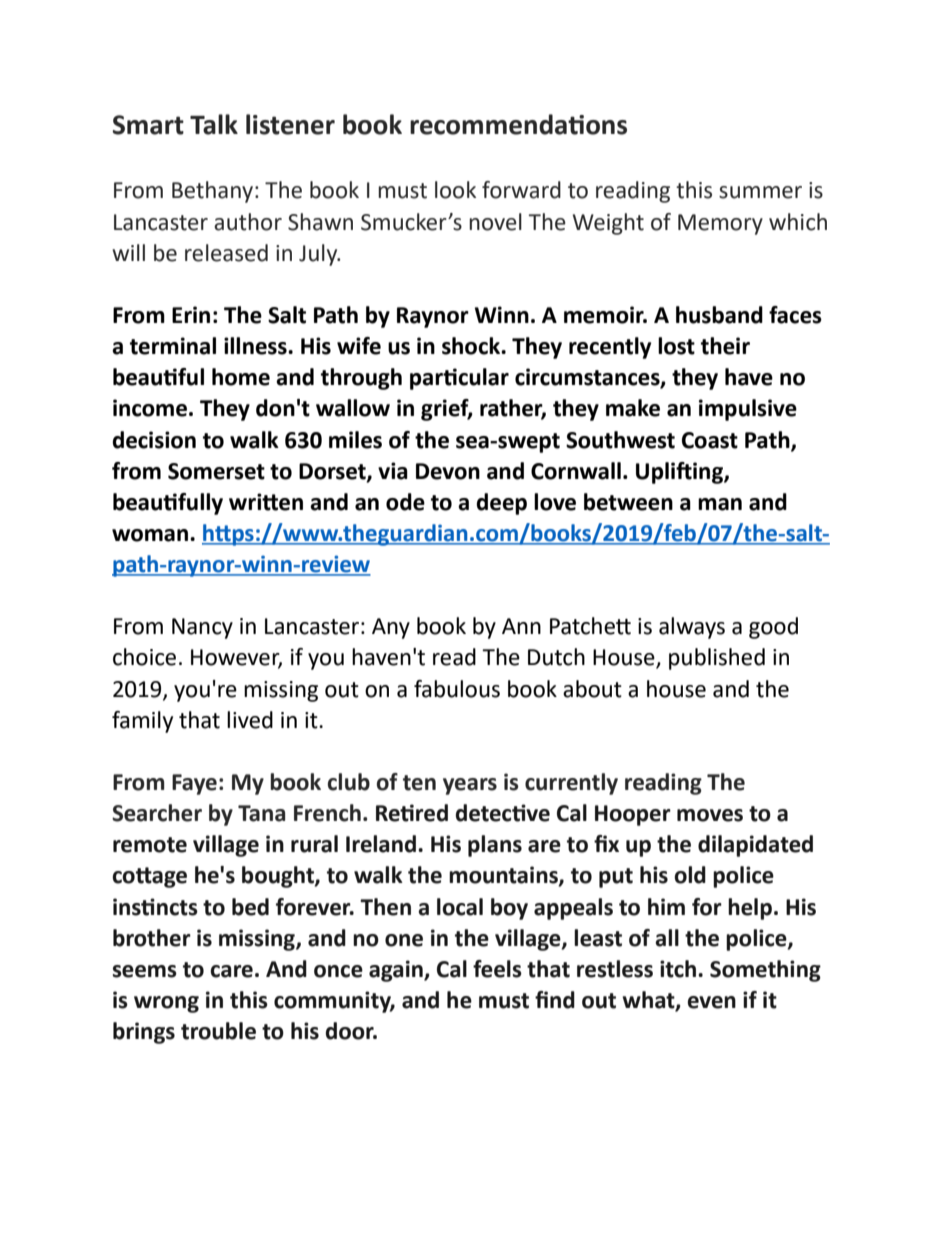  What do you see at coordinates (218, 1031) in the screenshot?
I see `trouble` at bounding box center [218, 1031].
